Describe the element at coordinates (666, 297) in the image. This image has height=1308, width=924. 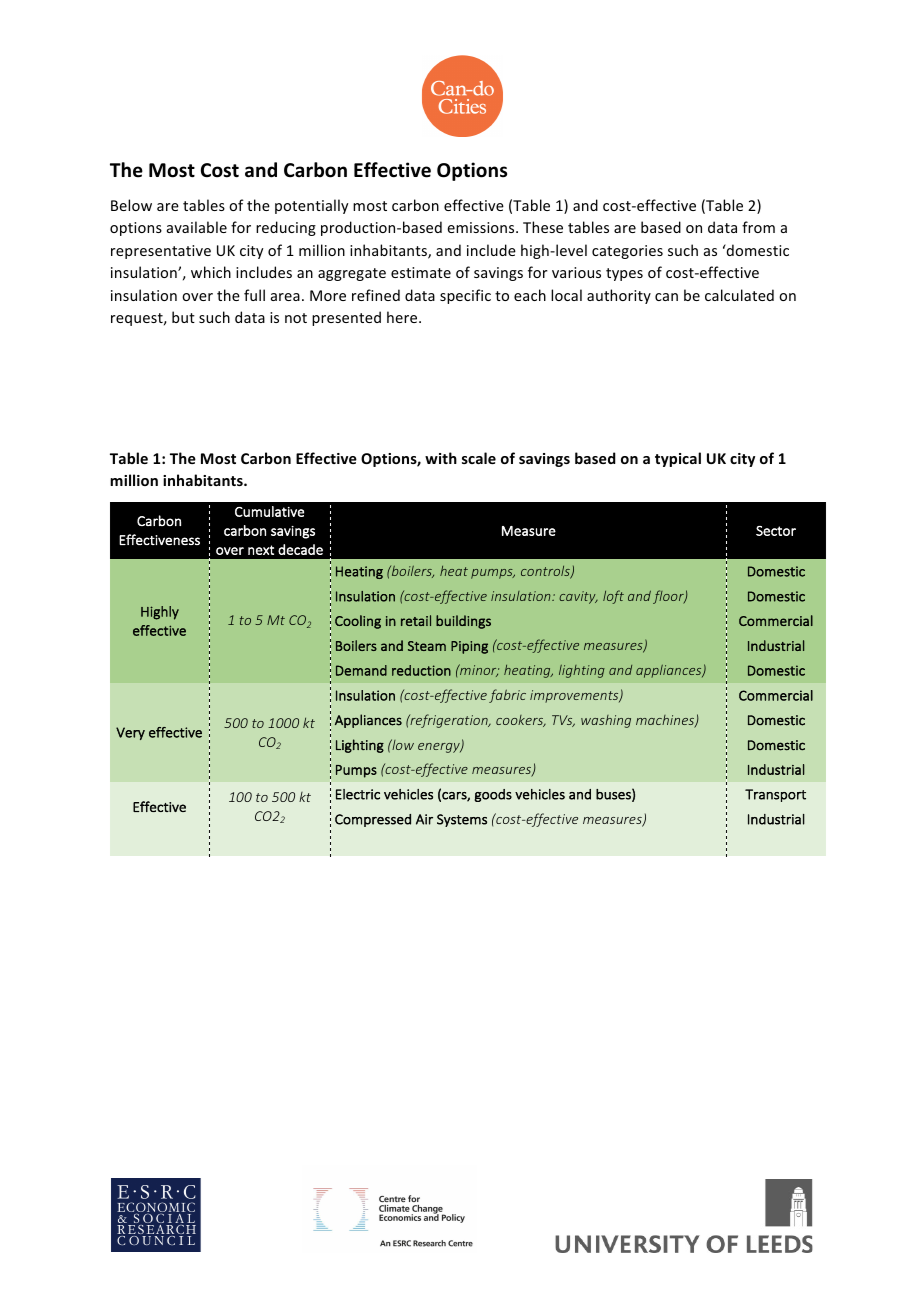
I see `can` at that location.
